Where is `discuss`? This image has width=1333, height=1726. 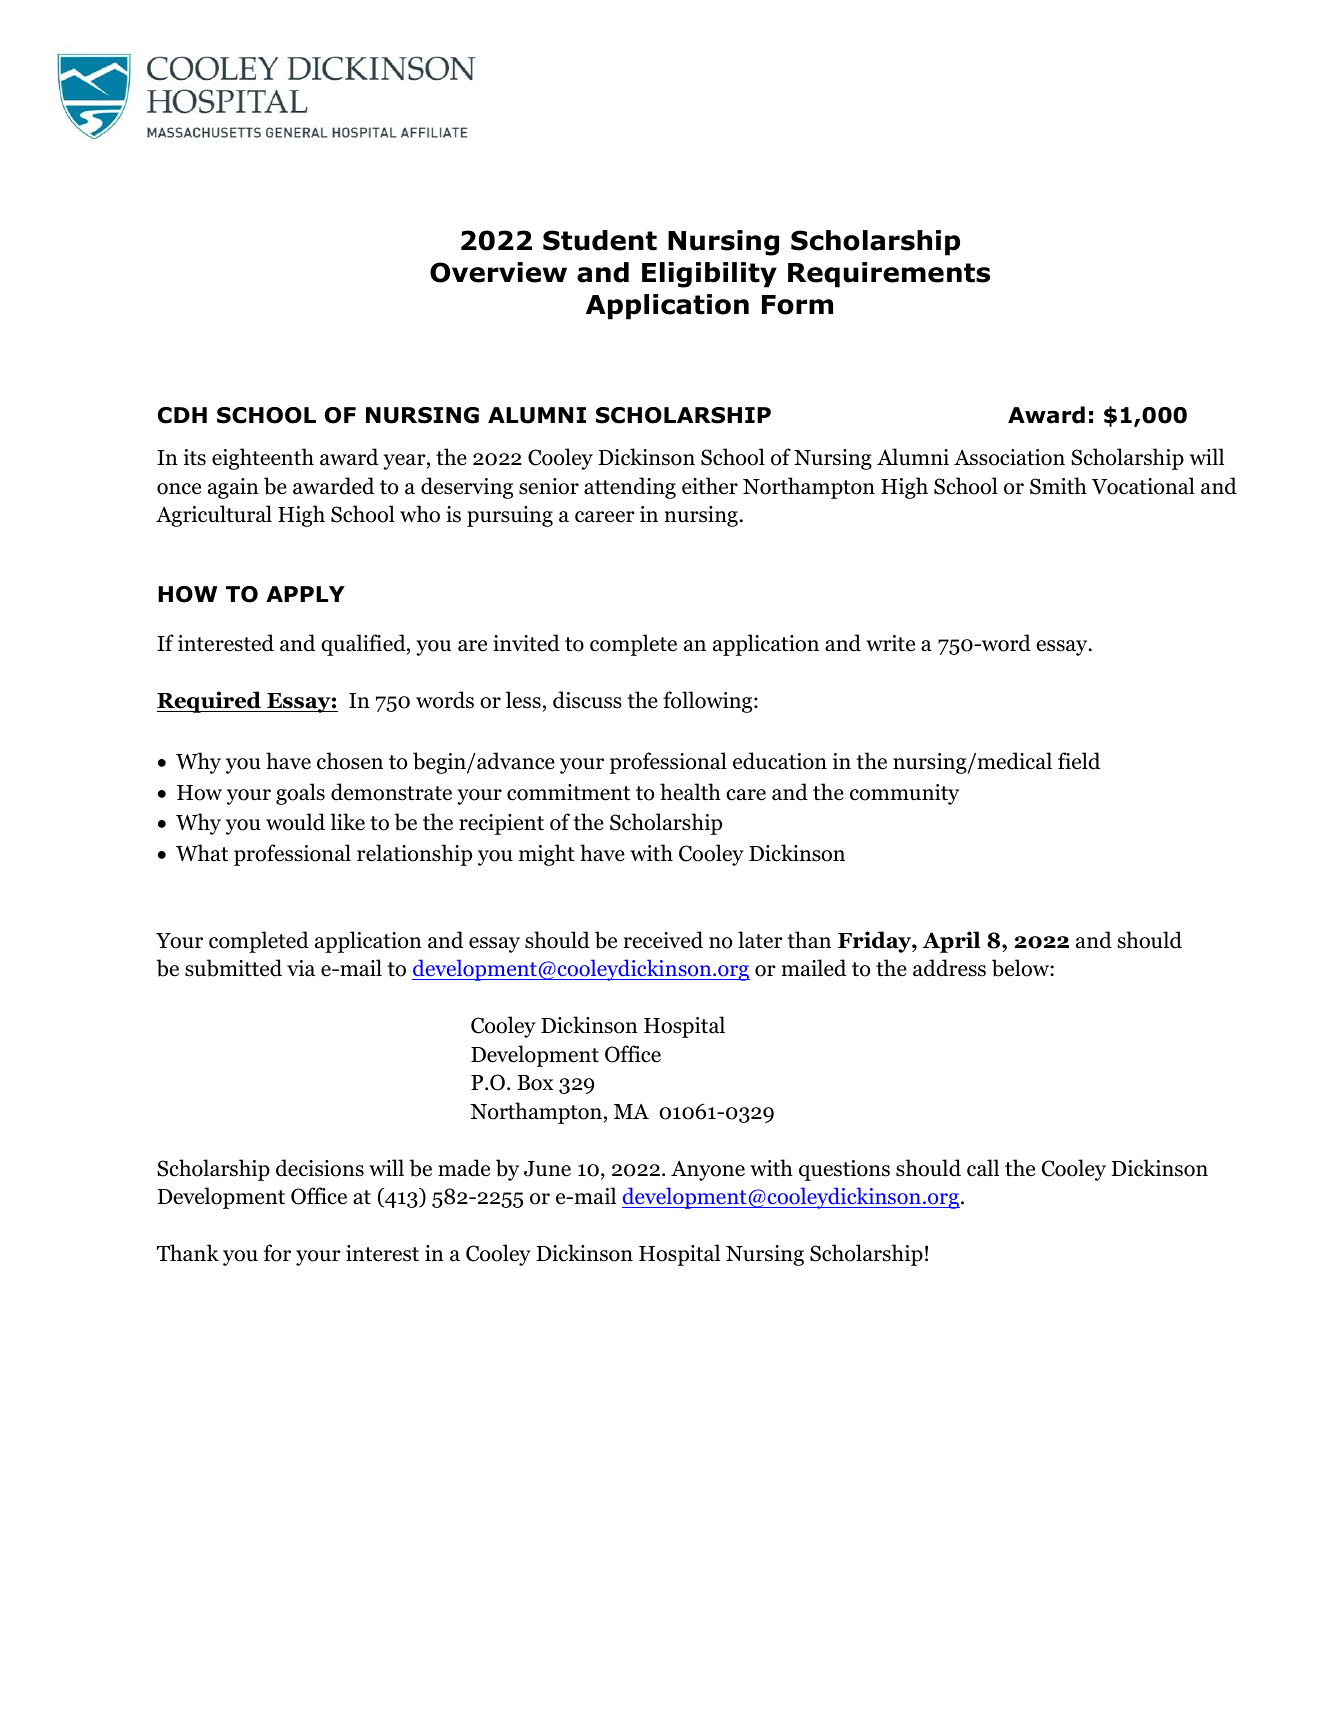 discuss is located at coordinates (587, 700).
